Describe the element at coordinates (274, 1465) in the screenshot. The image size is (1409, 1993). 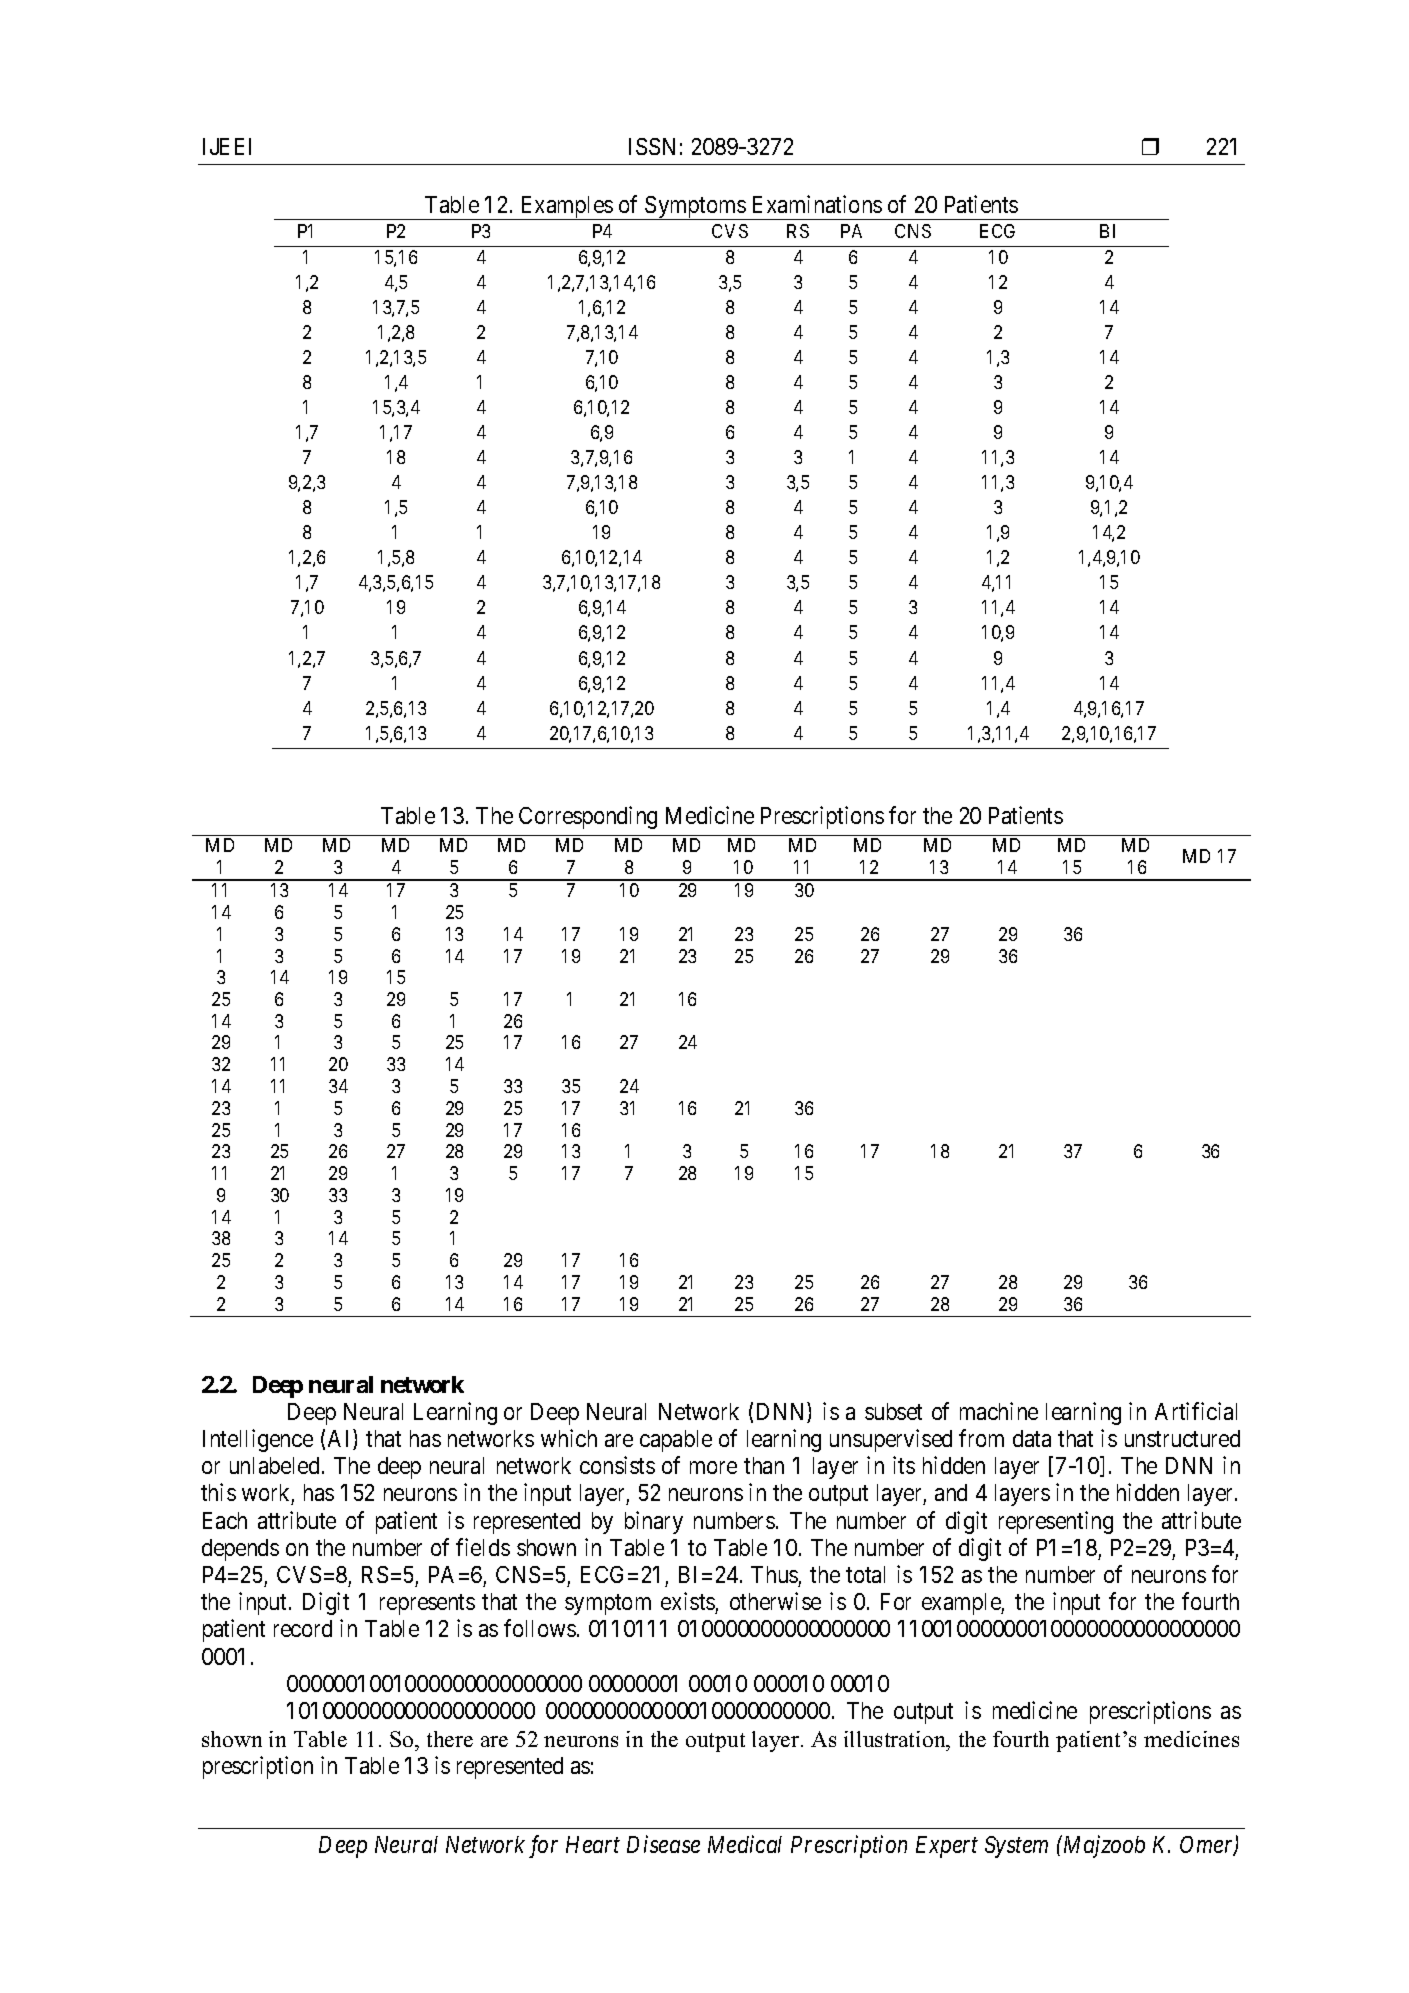
I see `unlabeled` at that location.
